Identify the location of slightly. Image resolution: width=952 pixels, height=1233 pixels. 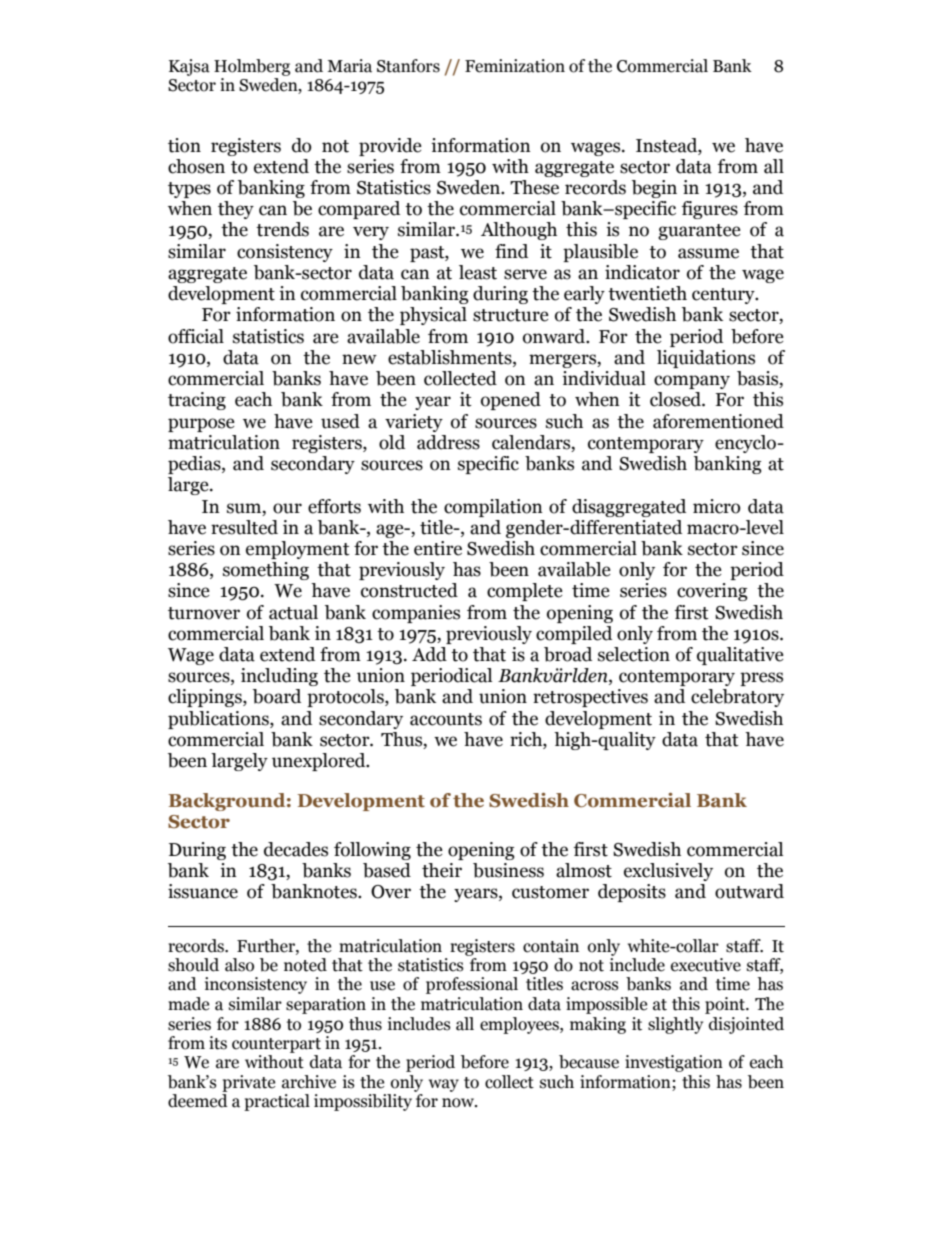
(675, 1025).
